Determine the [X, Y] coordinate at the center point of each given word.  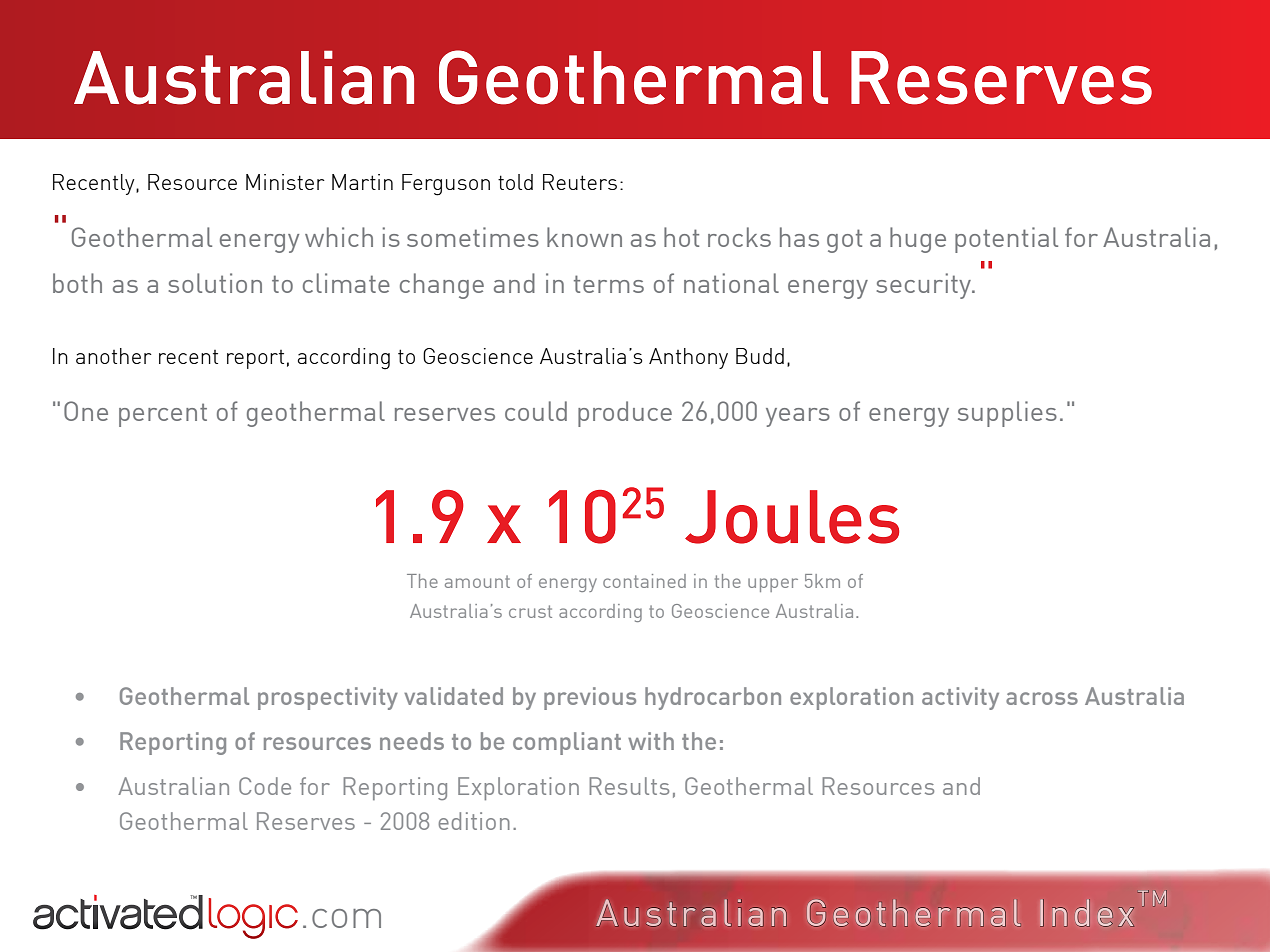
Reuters [580, 182]
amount [477, 581]
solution [215, 283]
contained [644, 581]
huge [918, 240]
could [536, 411]
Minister [285, 182]
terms [609, 284]
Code [265, 786]
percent [163, 415]
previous [590, 698]
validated [453, 696]
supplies [1007, 414]
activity [960, 698]
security [925, 286]
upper [773, 585]
